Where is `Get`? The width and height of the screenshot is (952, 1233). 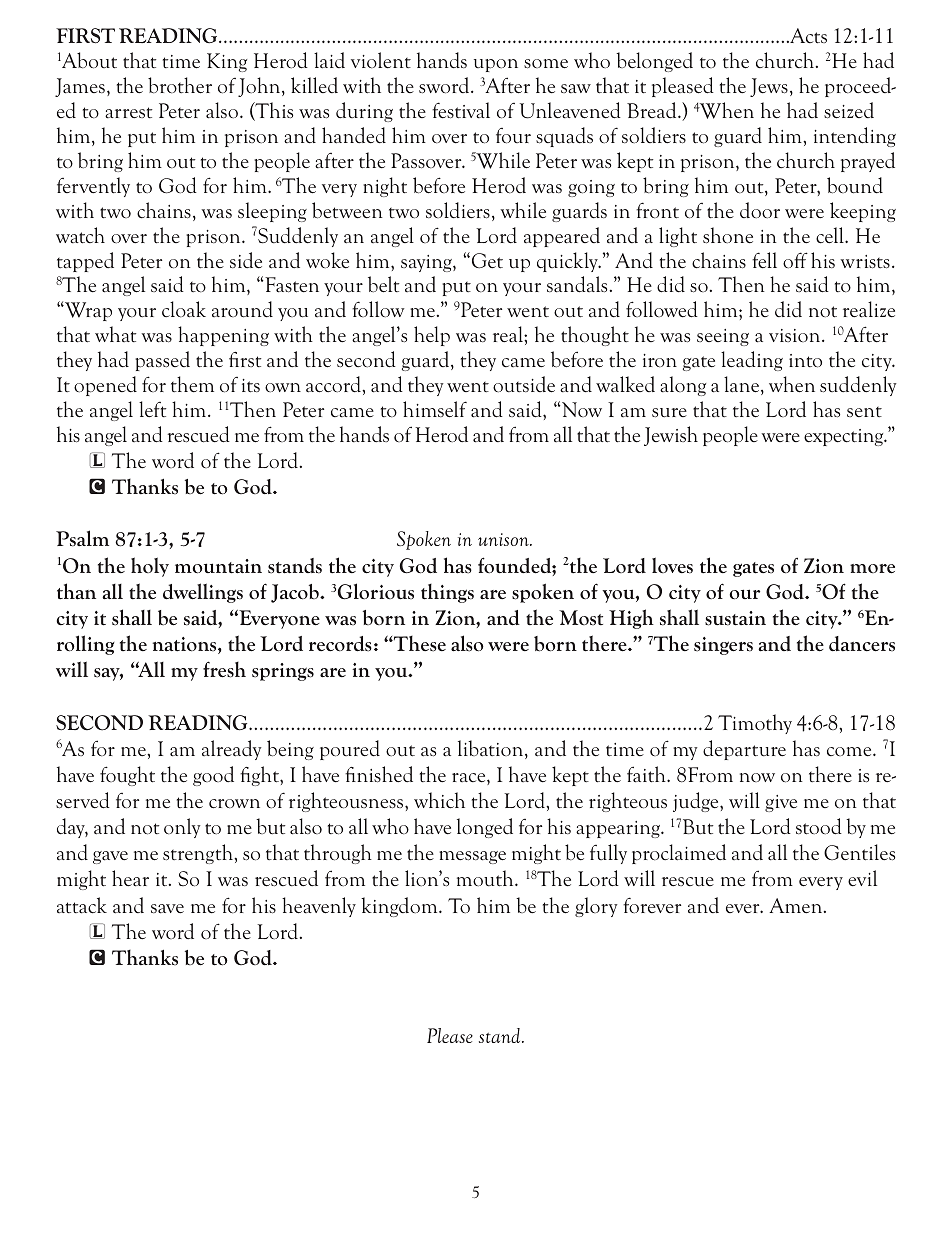 Get is located at coordinates (486, 260).
